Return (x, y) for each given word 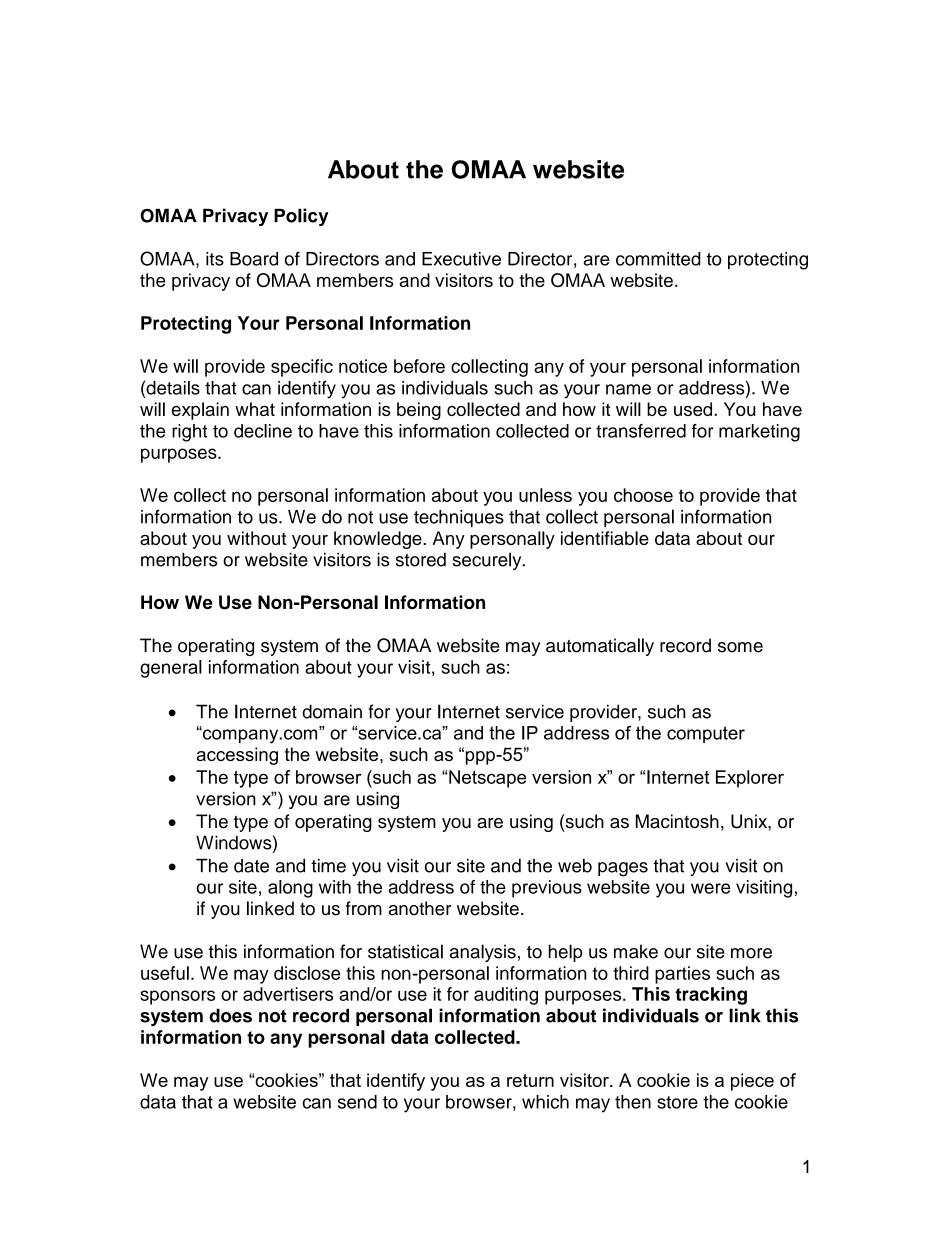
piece (752, 1082)
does (230, 1015)
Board (254, 259)
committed (658, 259)
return (530, 1080)
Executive (461, 259)
